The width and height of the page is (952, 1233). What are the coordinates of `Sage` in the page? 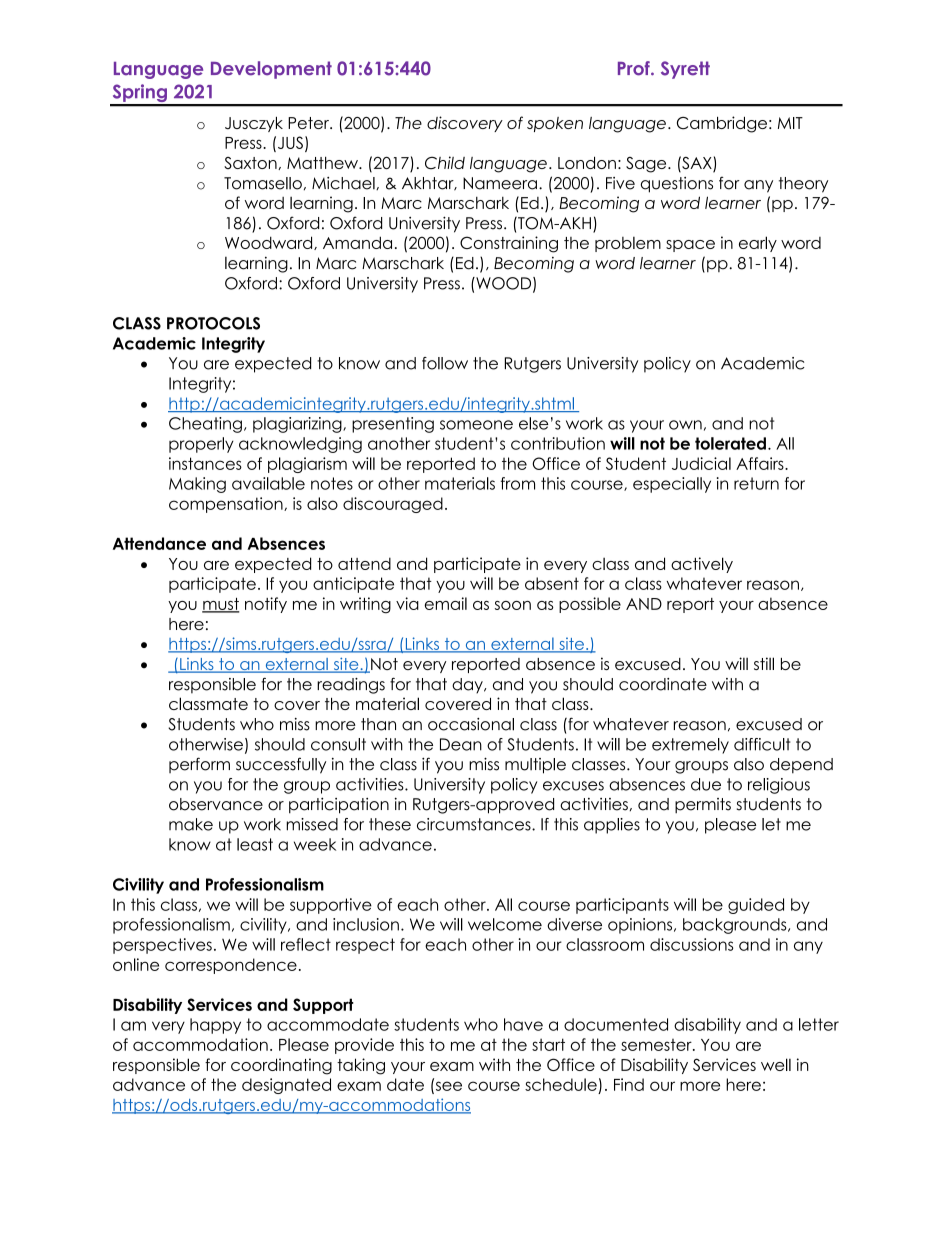 It's located at (647, 165).
